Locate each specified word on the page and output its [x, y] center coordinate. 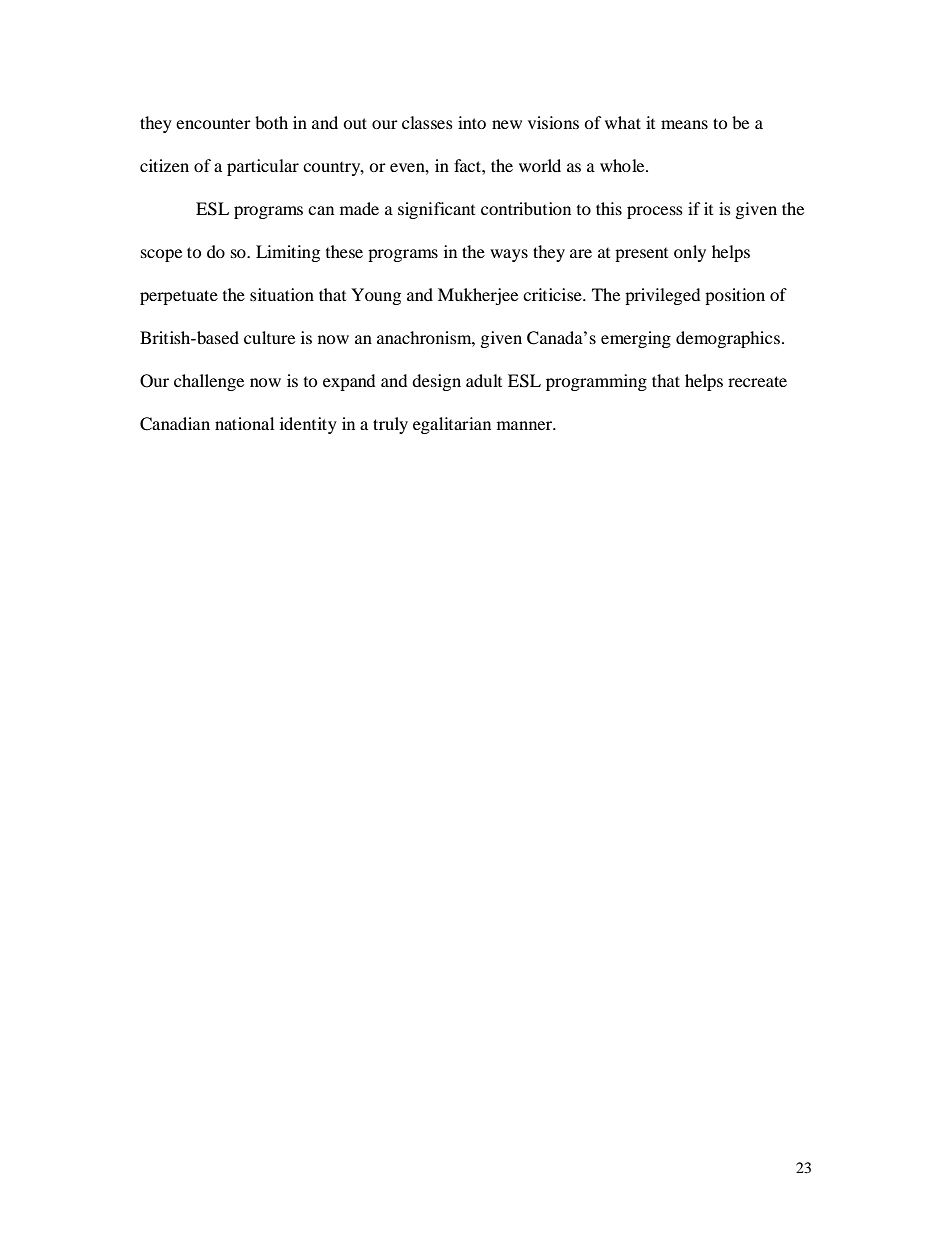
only [690, 253]
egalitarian [452, 425]
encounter [213, 123]
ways [509, 255]
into [472, 122]
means [684, 124]
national [244, 423]
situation [282, 294]
